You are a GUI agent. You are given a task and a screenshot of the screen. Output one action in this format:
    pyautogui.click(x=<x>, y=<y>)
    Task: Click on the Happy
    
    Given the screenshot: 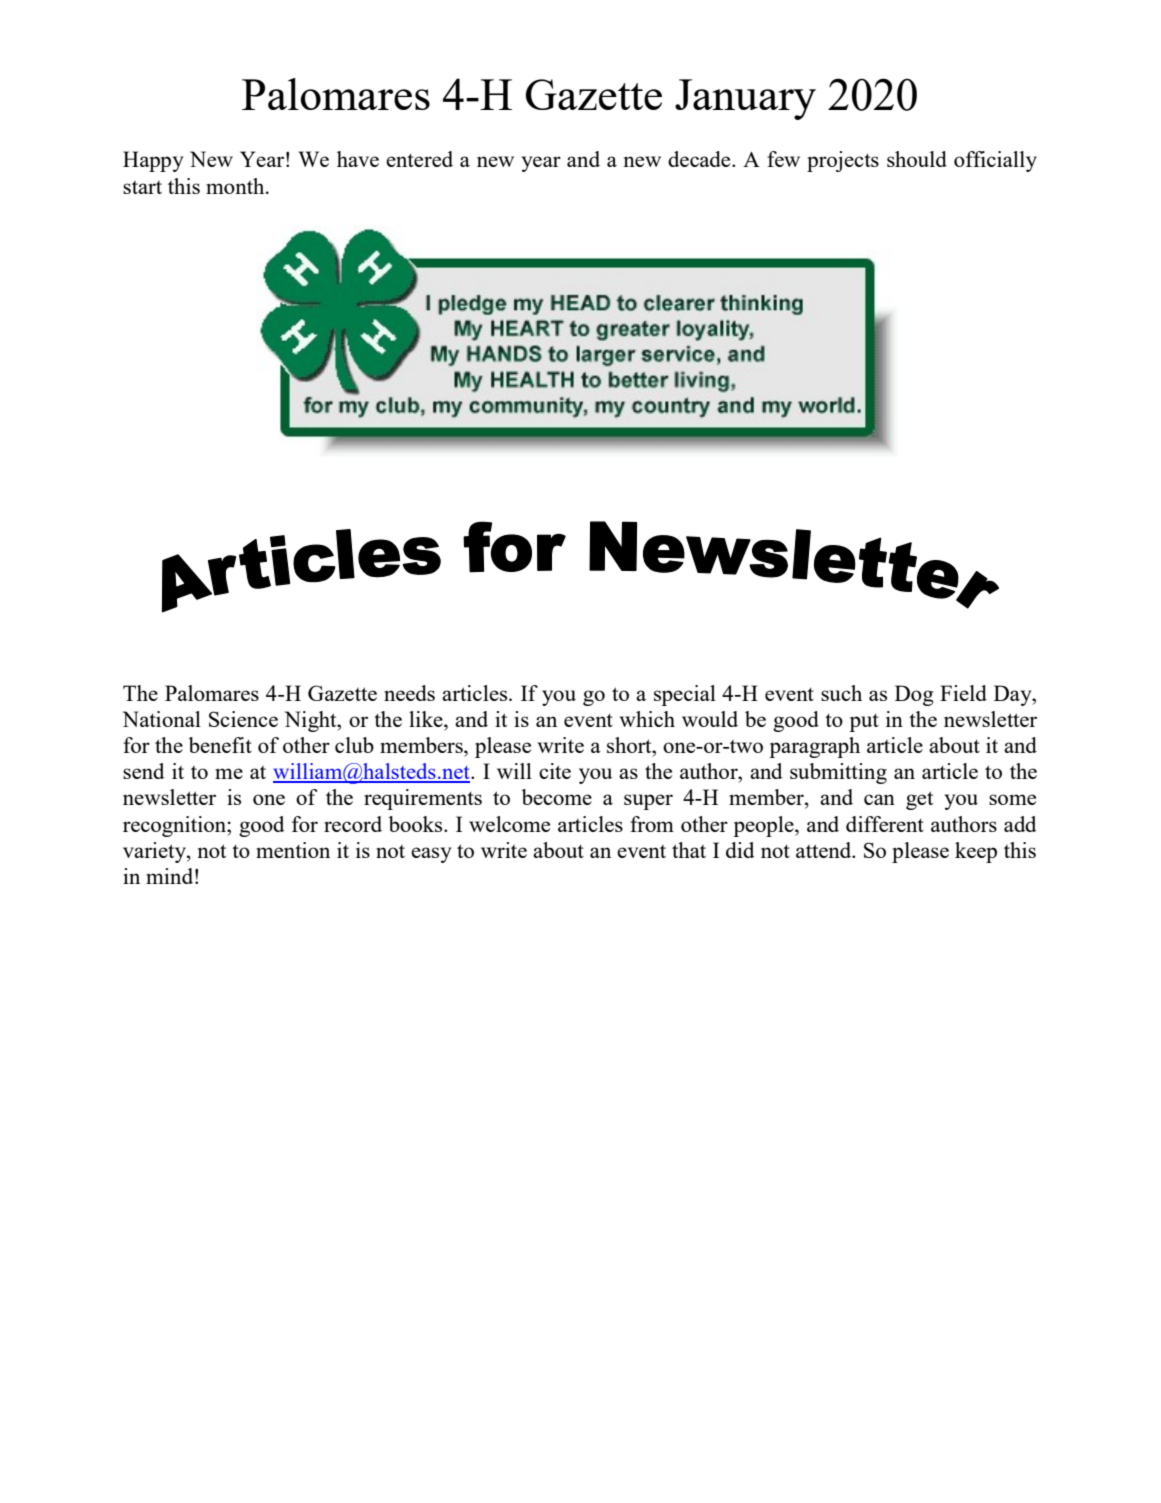 What is the action you would take?
    pyautogui.click(x=153, y=161)
